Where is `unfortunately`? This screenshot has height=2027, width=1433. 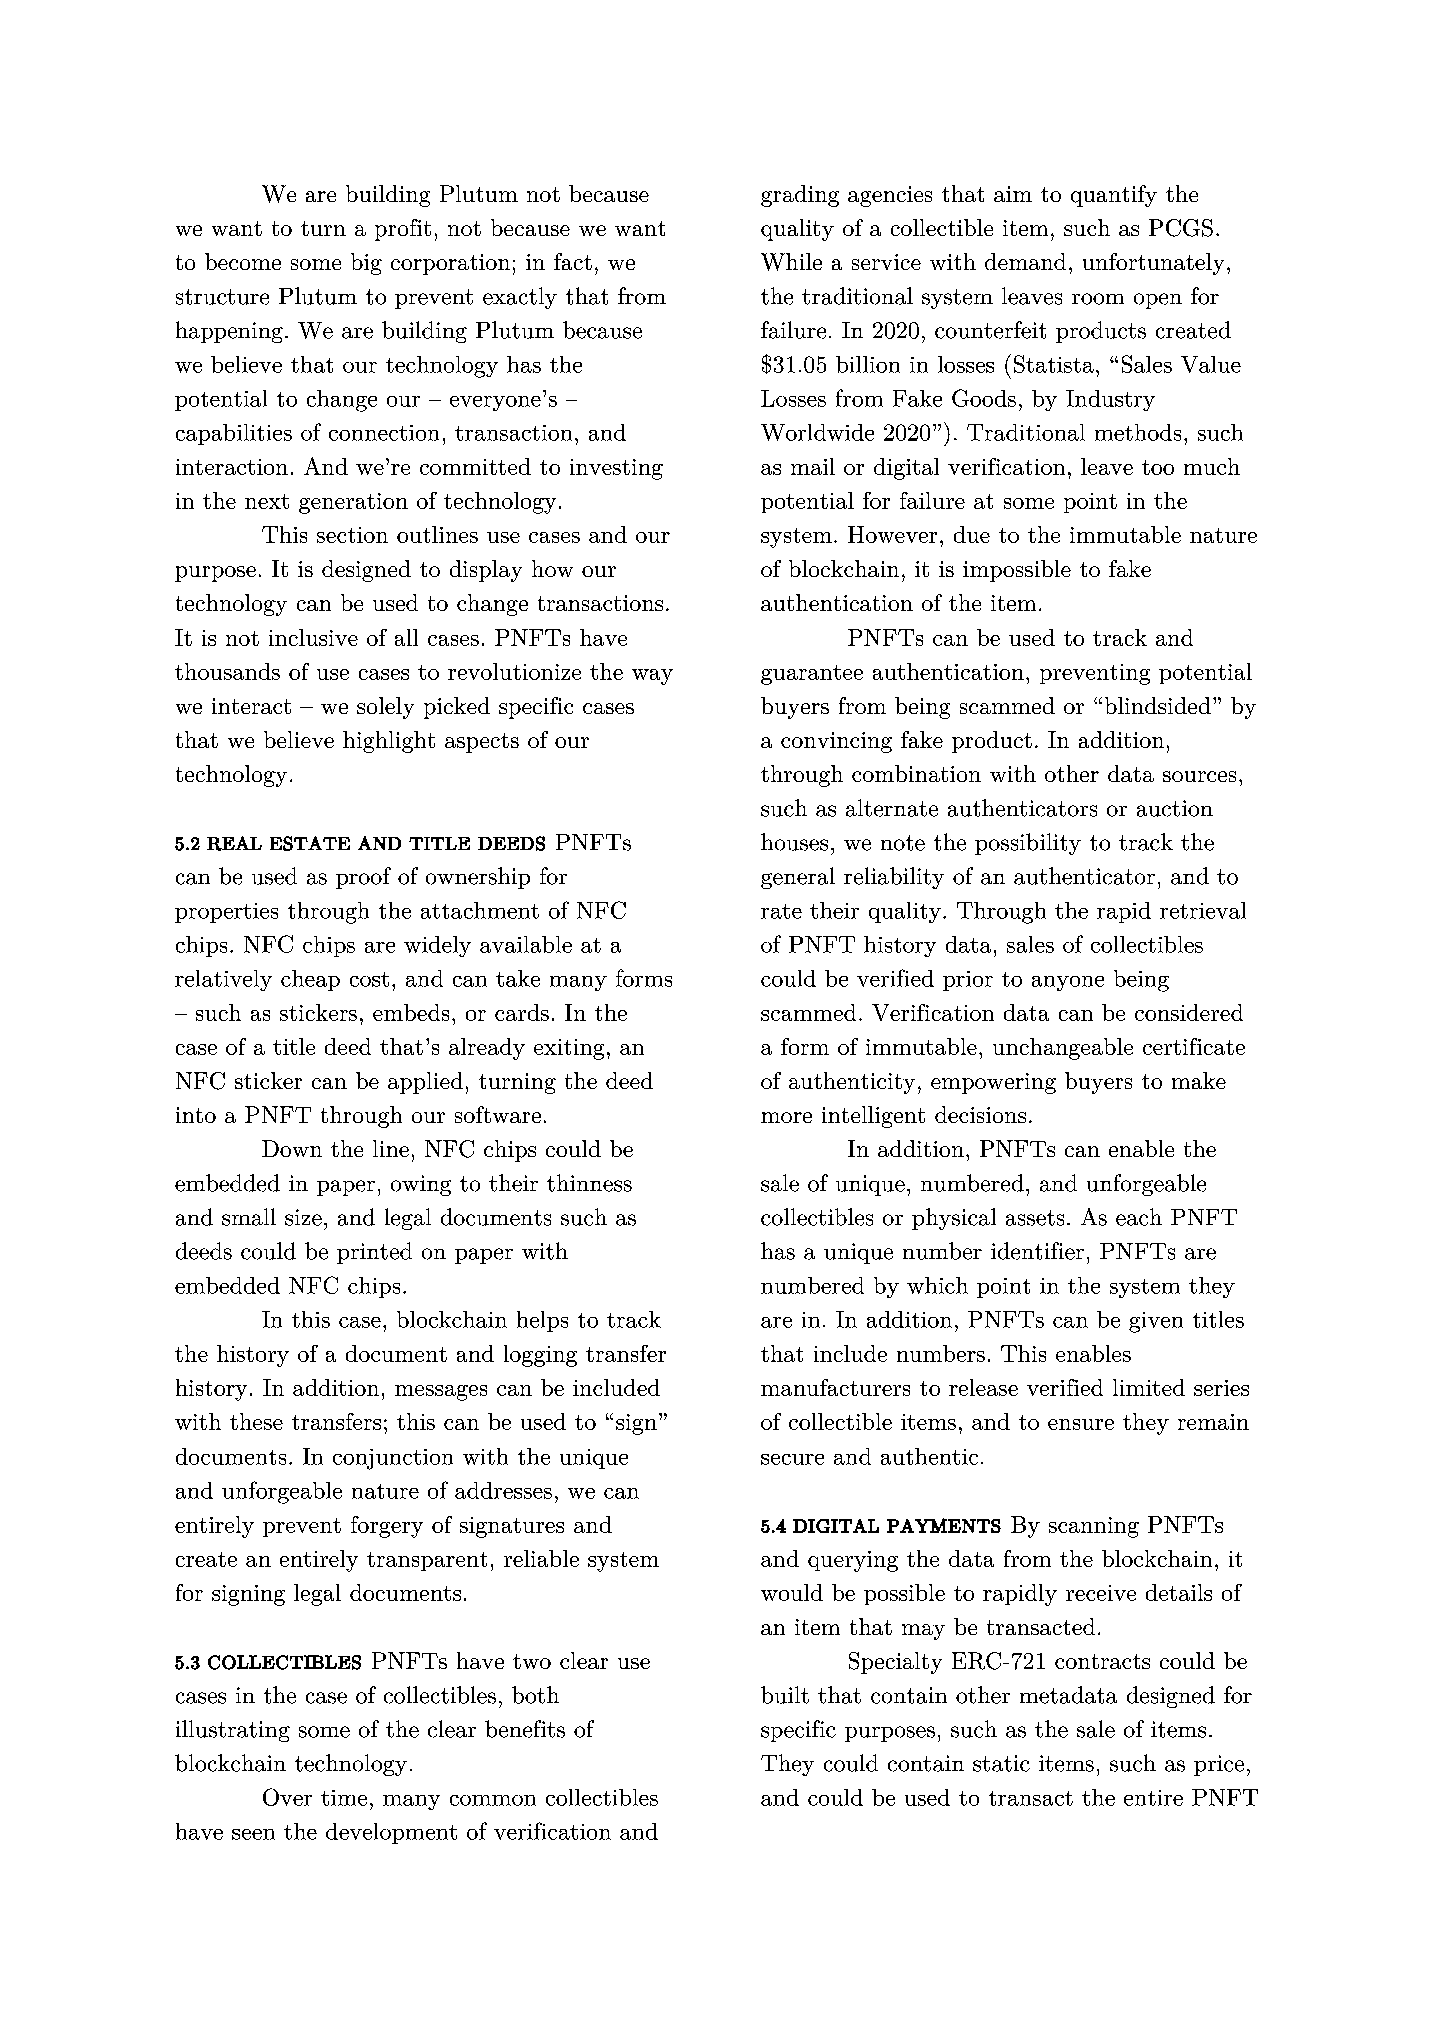 unfortunately is located at coordinates (1153, 264).
